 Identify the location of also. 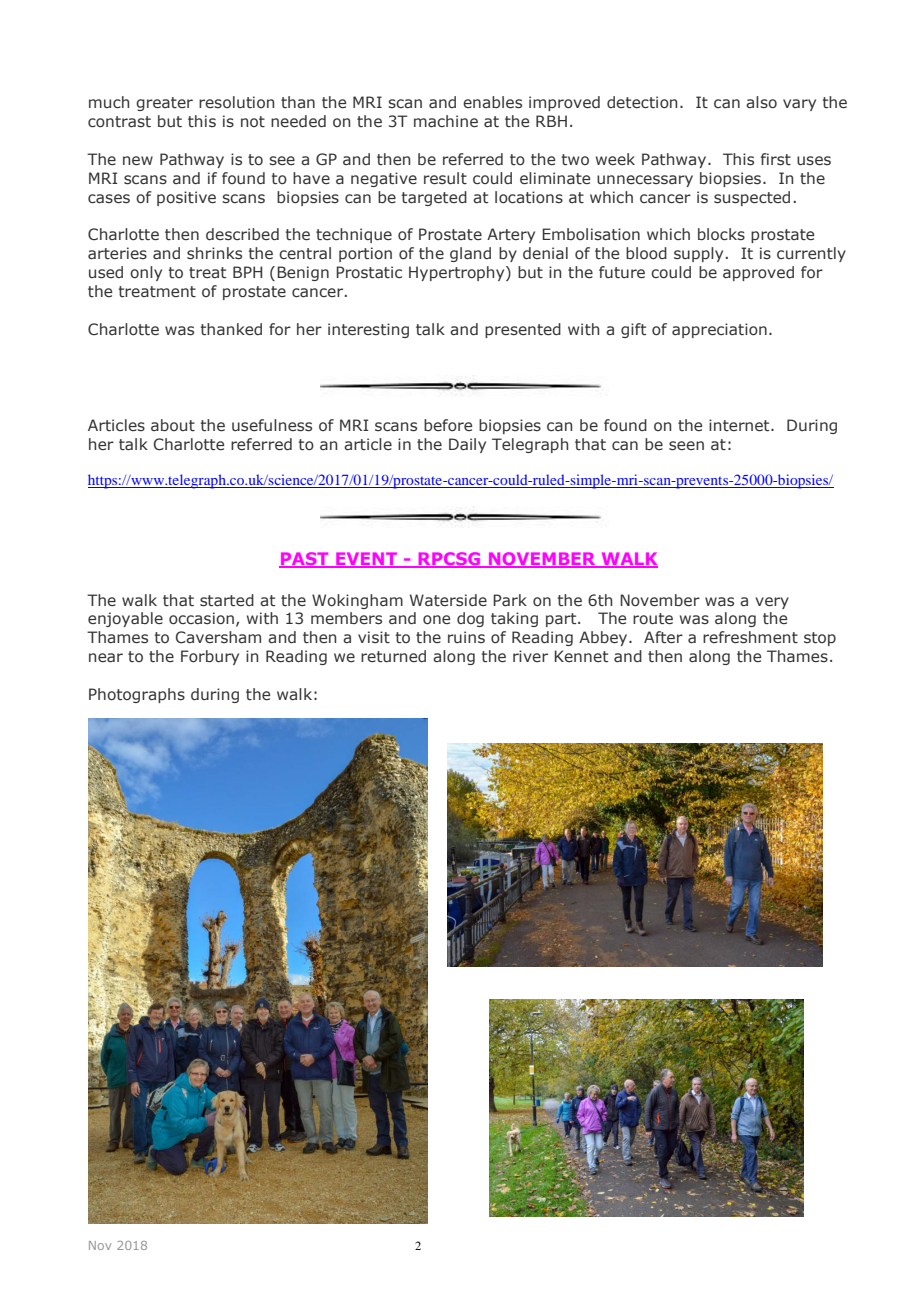
(761, 102).
